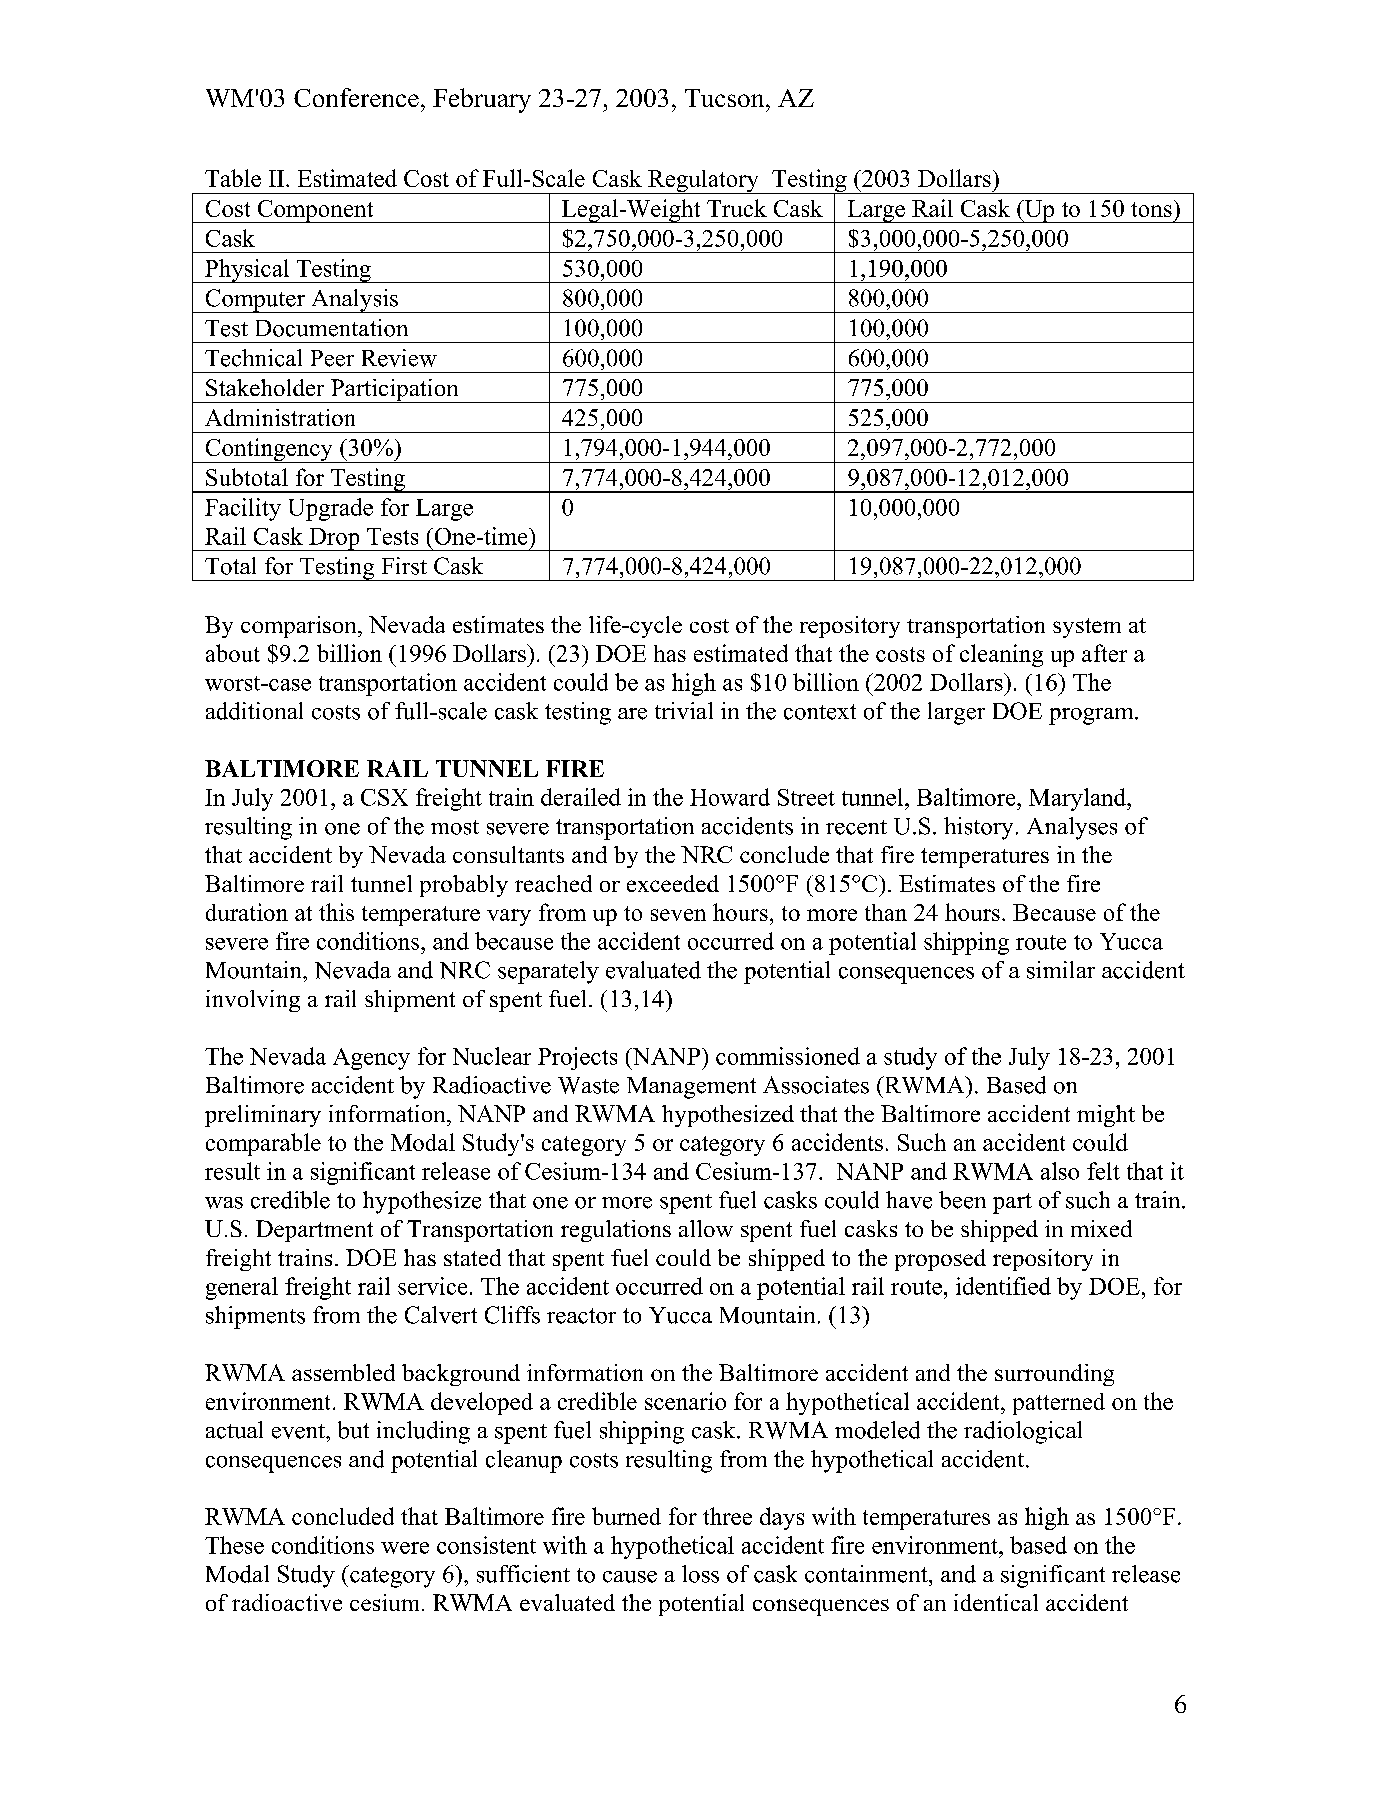 The height and width of the screenshot is (1801, 1392). Describe the element at coordinates (1087, 628) in the screenshot. I see `system` at that location.
